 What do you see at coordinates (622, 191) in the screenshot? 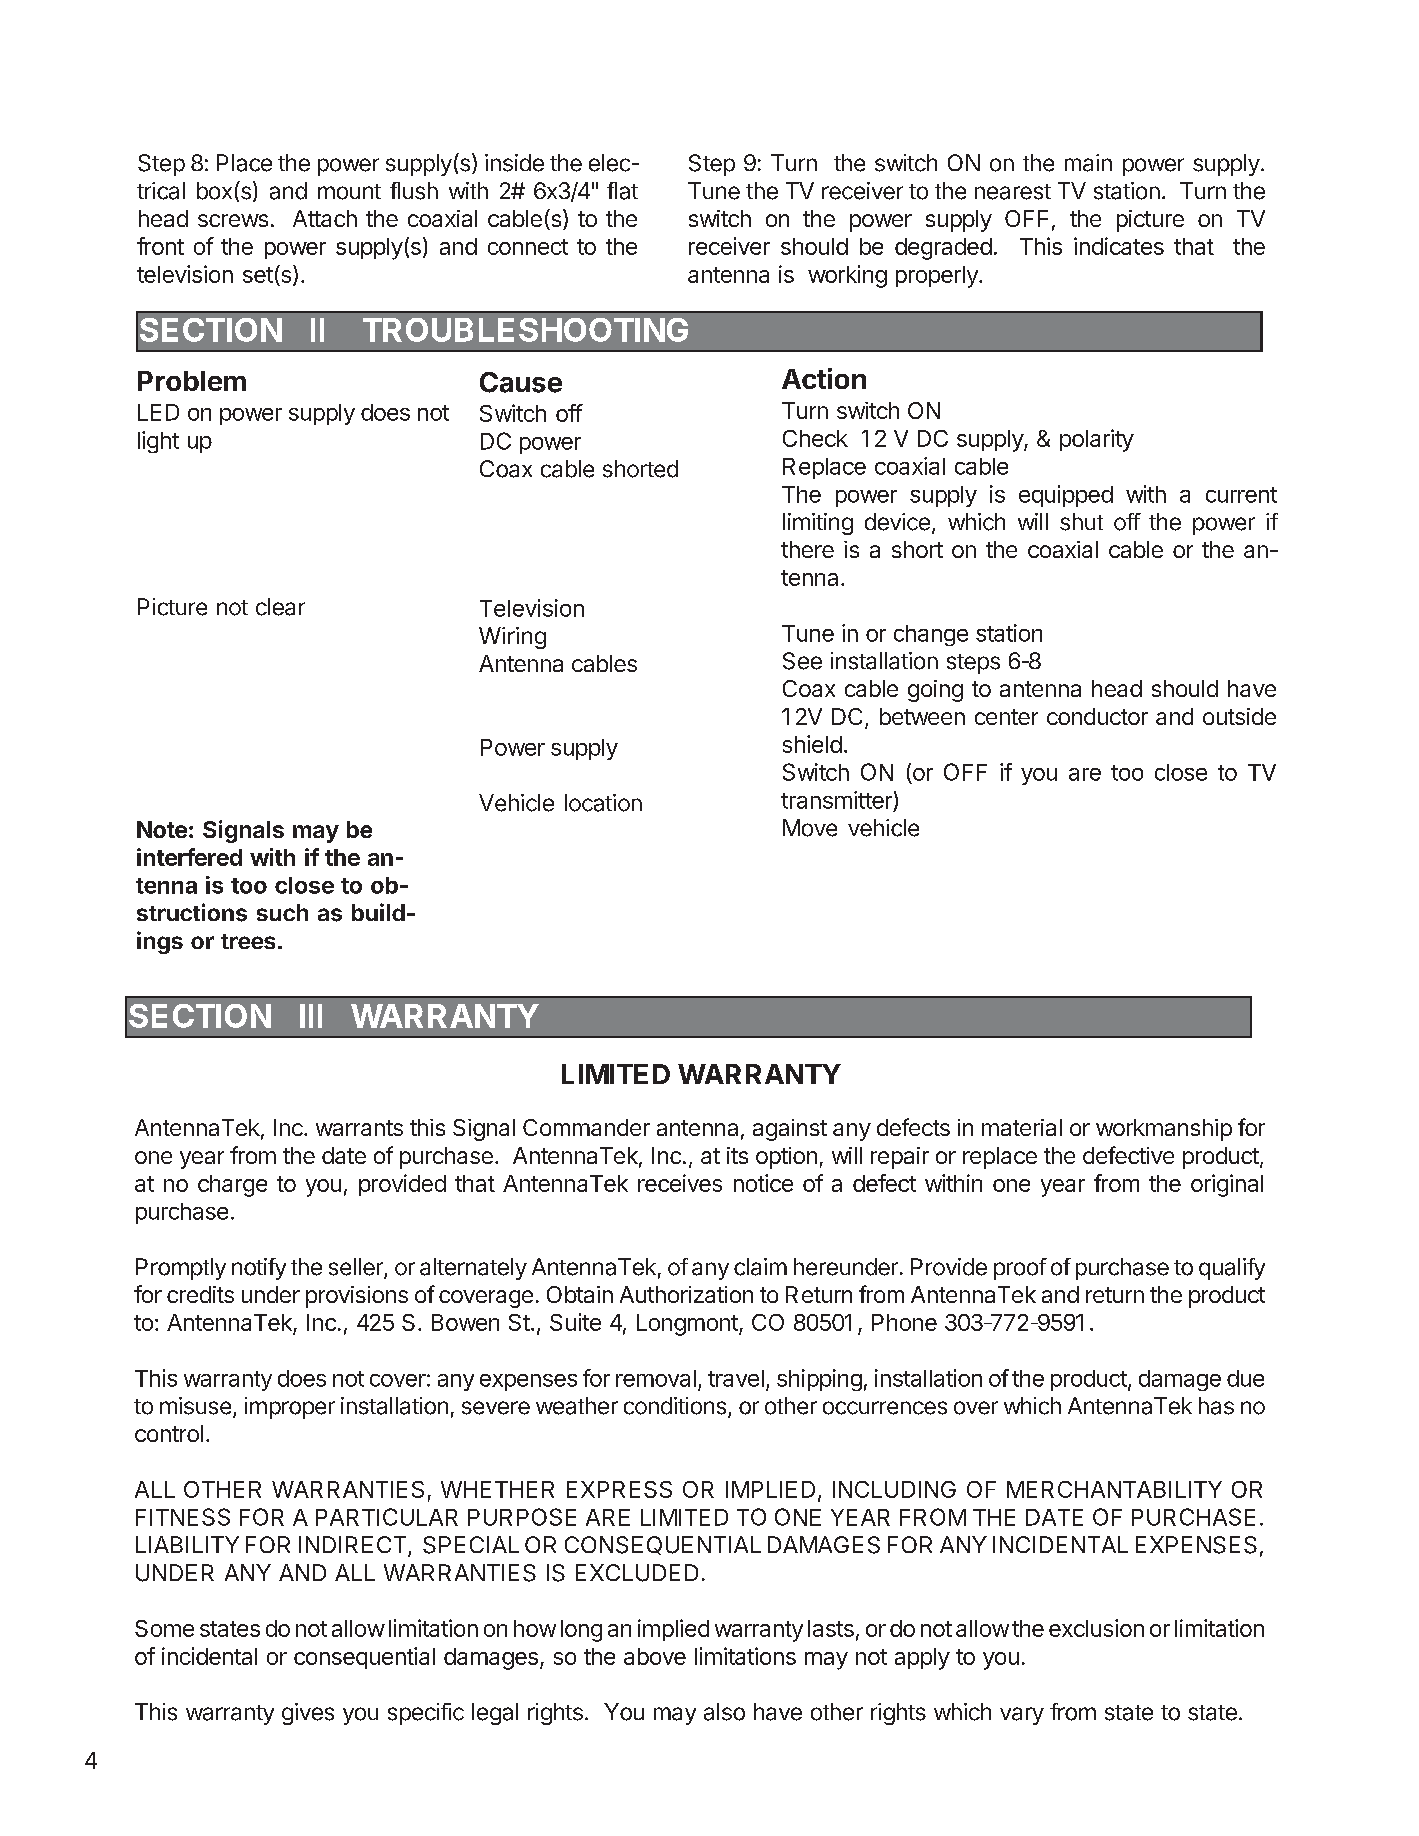
I see `flat` at bounding box center [622, 191].
